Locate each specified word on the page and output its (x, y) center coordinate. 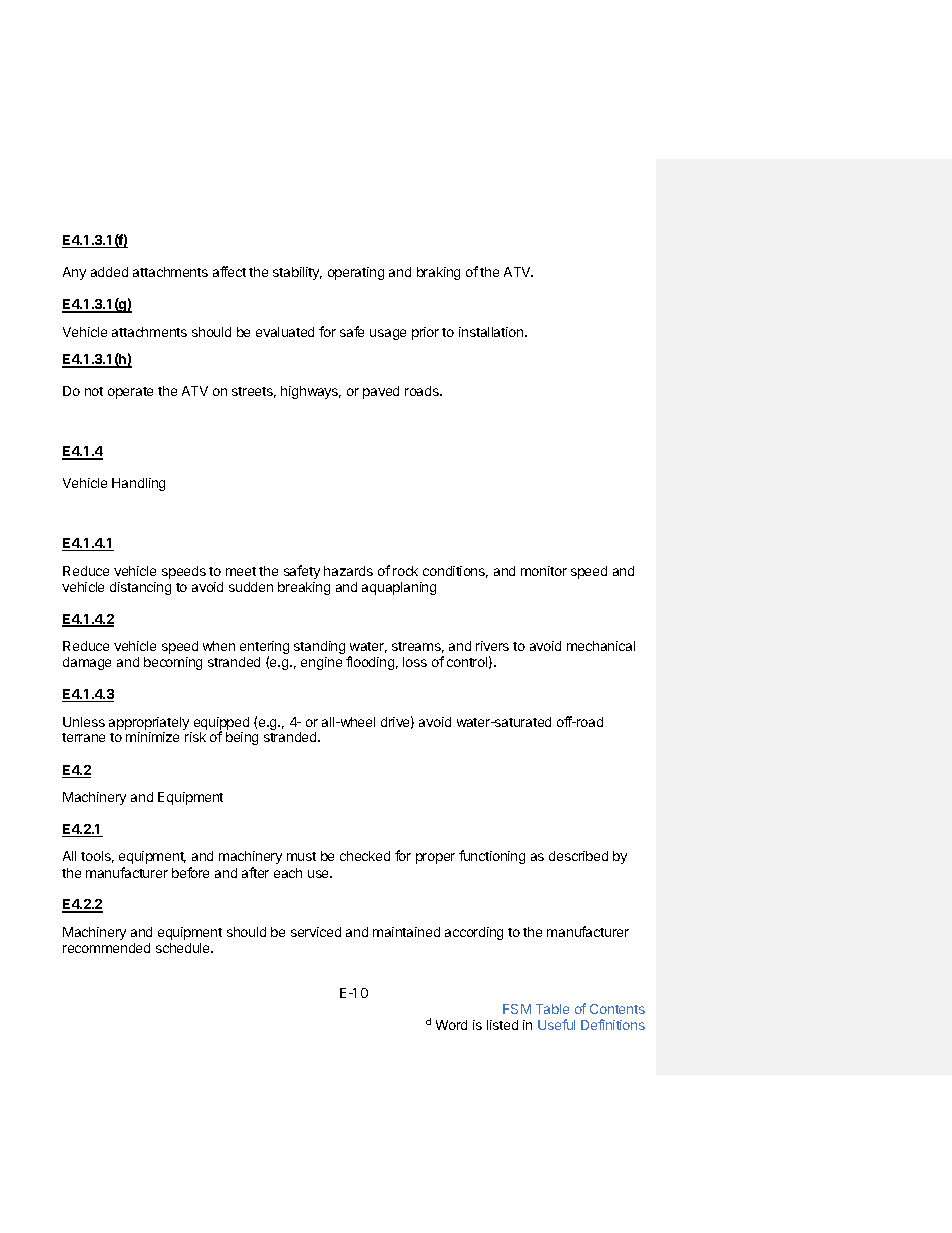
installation (492, 332)
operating (356, 273)
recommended (106, 948)
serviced (316, 932)
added (109, 272)
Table (552, 1009)
